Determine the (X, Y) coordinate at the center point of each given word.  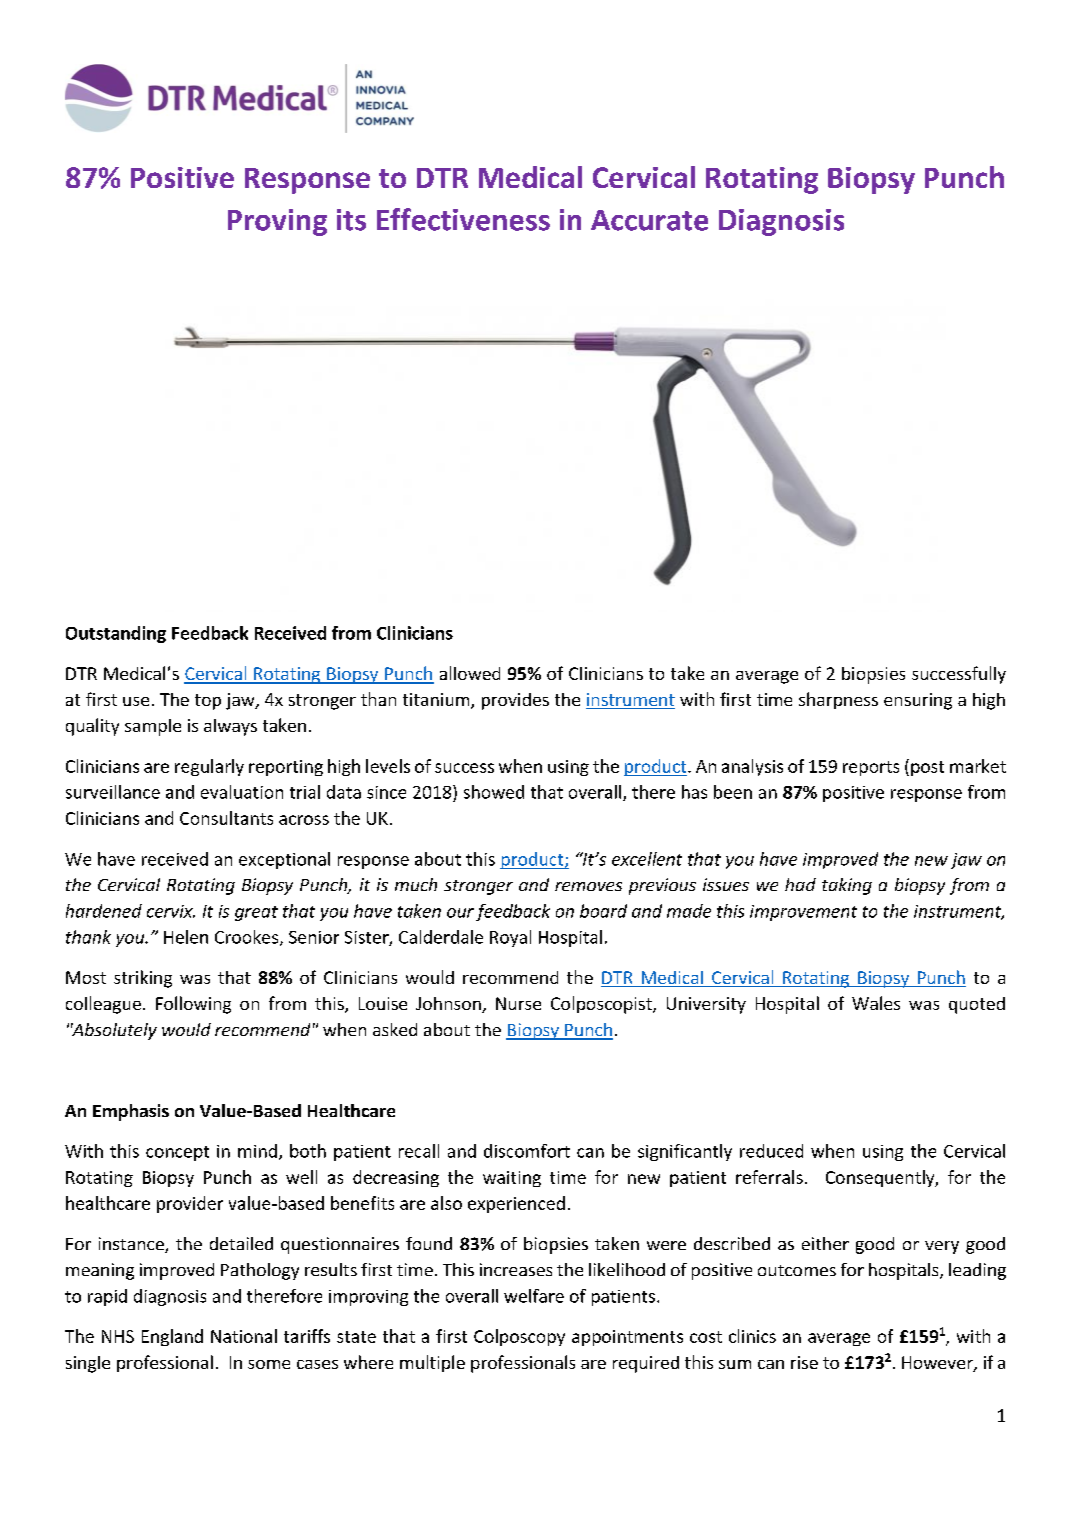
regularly (209, 767)
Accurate (649, 220)
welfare (534, 1296)
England (172, 1337)
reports (871, 768)
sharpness (838, 700)
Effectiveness (463, 219)
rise (804, 1362)
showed (494, 792)
